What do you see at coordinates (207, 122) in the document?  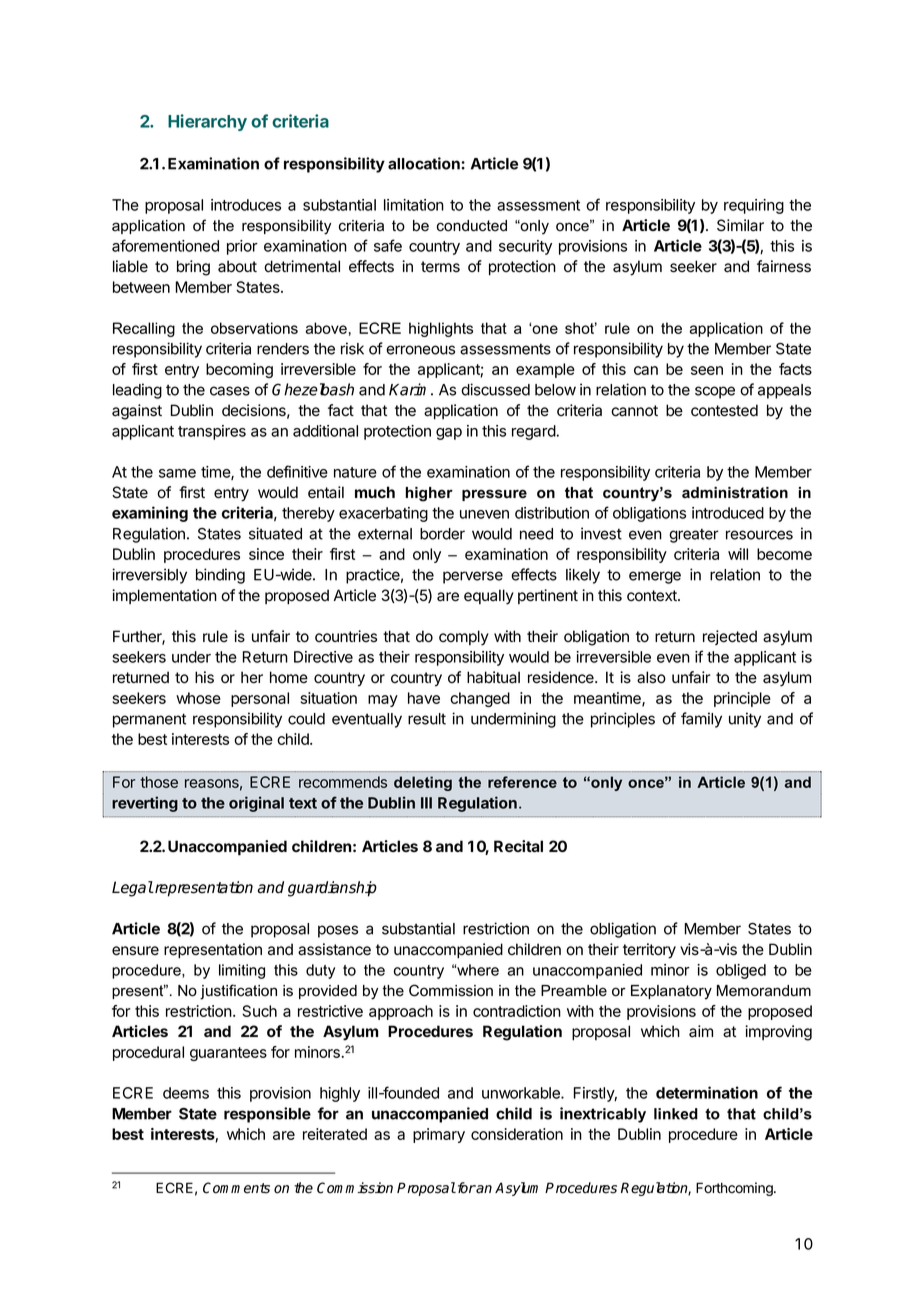 I see `Hierarchy` at bounding box center [207, 122].
